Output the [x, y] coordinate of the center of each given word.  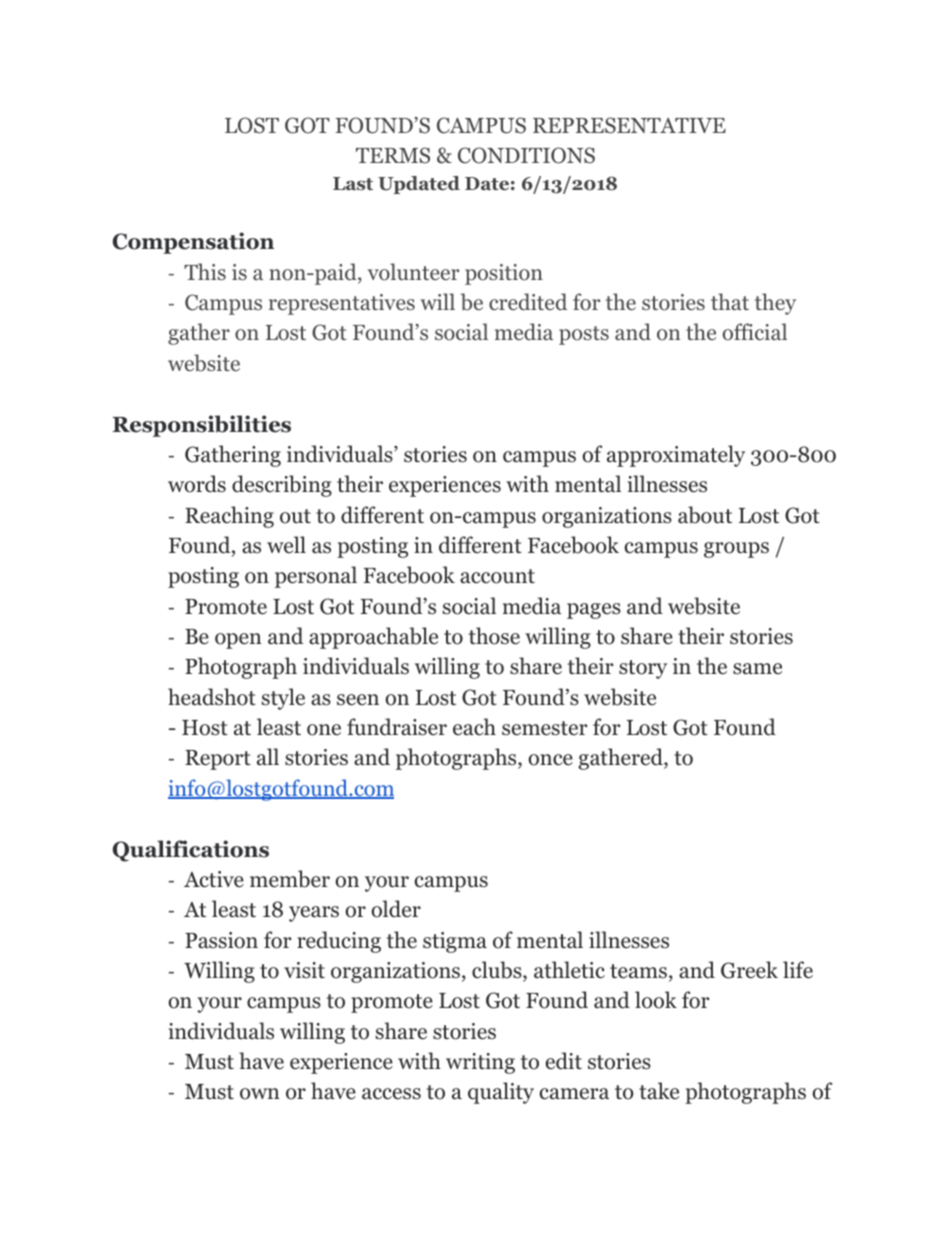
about [705, 515]
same [757, 669]
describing [282, 486]
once [550, 760]
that [730, 301]
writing [480, 1063]
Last [353, 184]
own [260, 1094]
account [497, 576]
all [268, 757]
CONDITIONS [526, 155]
